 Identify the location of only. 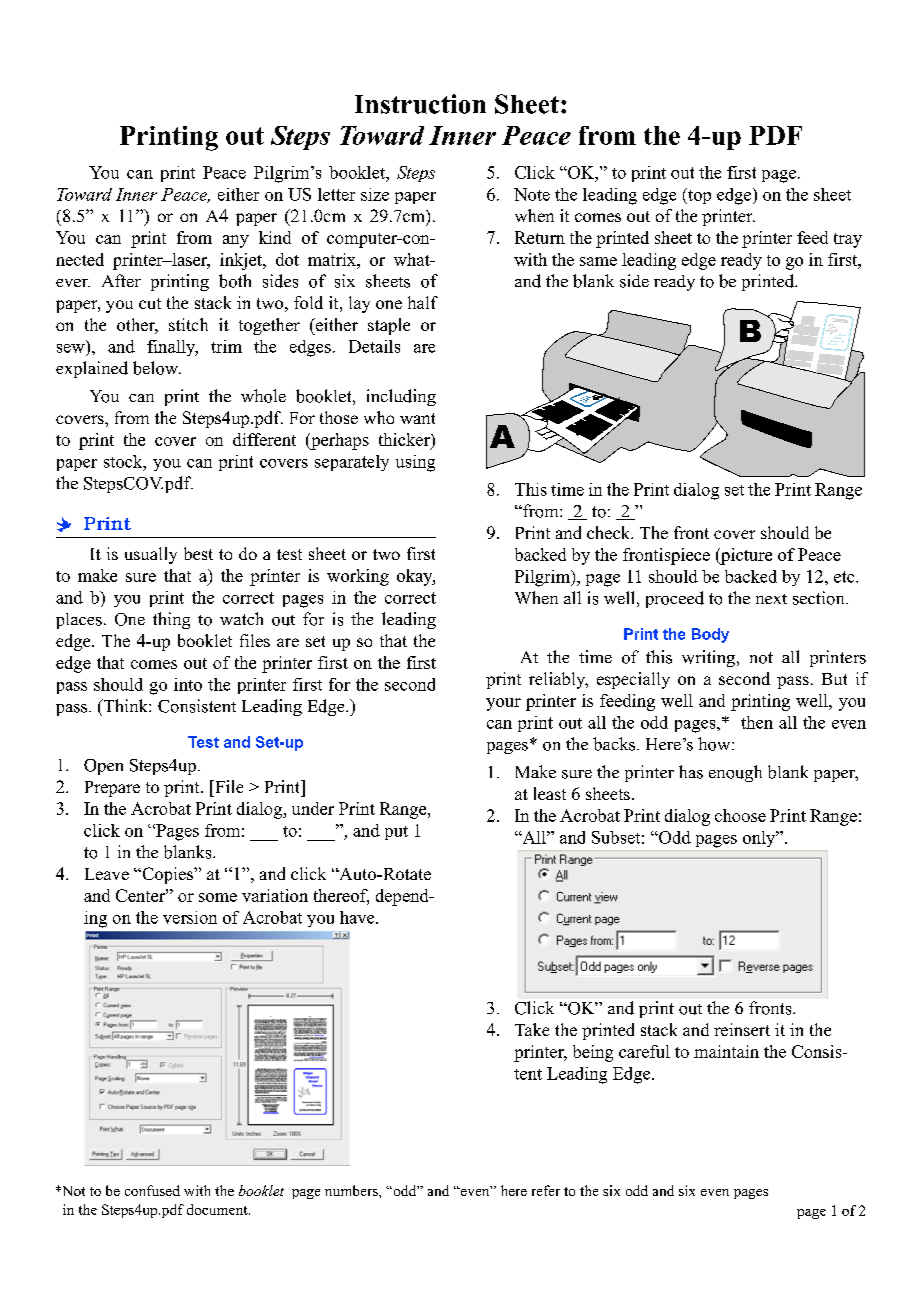
(760, 839).
